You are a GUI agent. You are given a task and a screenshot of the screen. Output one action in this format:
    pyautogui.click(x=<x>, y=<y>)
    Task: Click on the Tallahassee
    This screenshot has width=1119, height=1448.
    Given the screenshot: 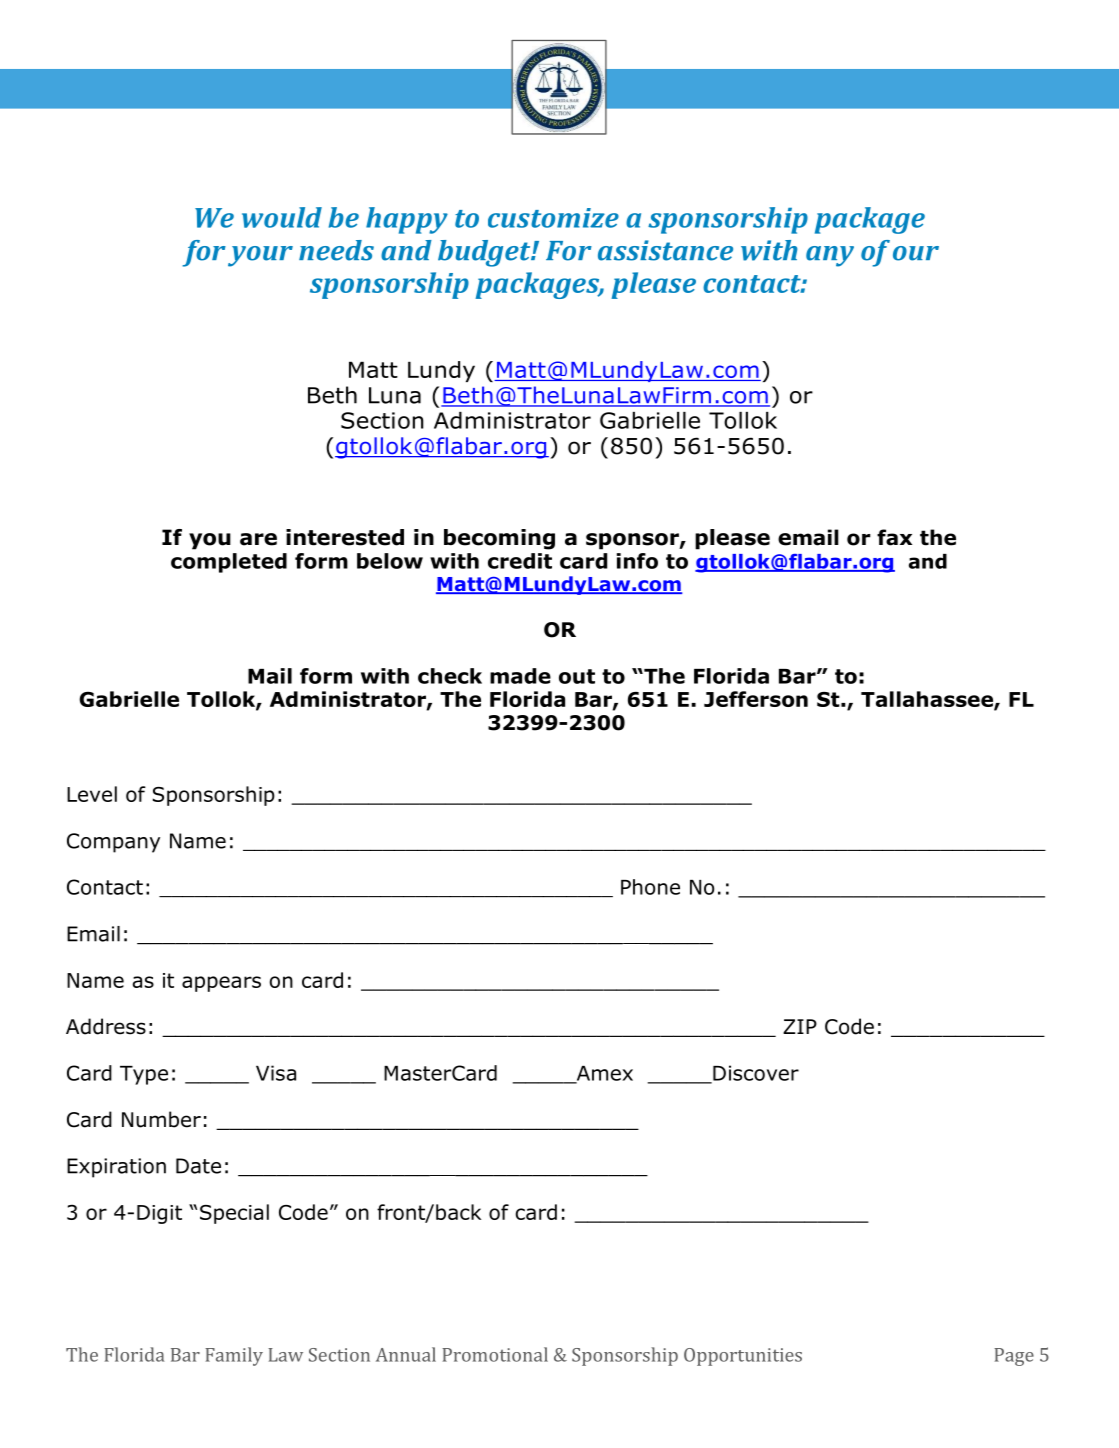 What is the action you would take?
    pyautogui.click(x=928, y=700)
